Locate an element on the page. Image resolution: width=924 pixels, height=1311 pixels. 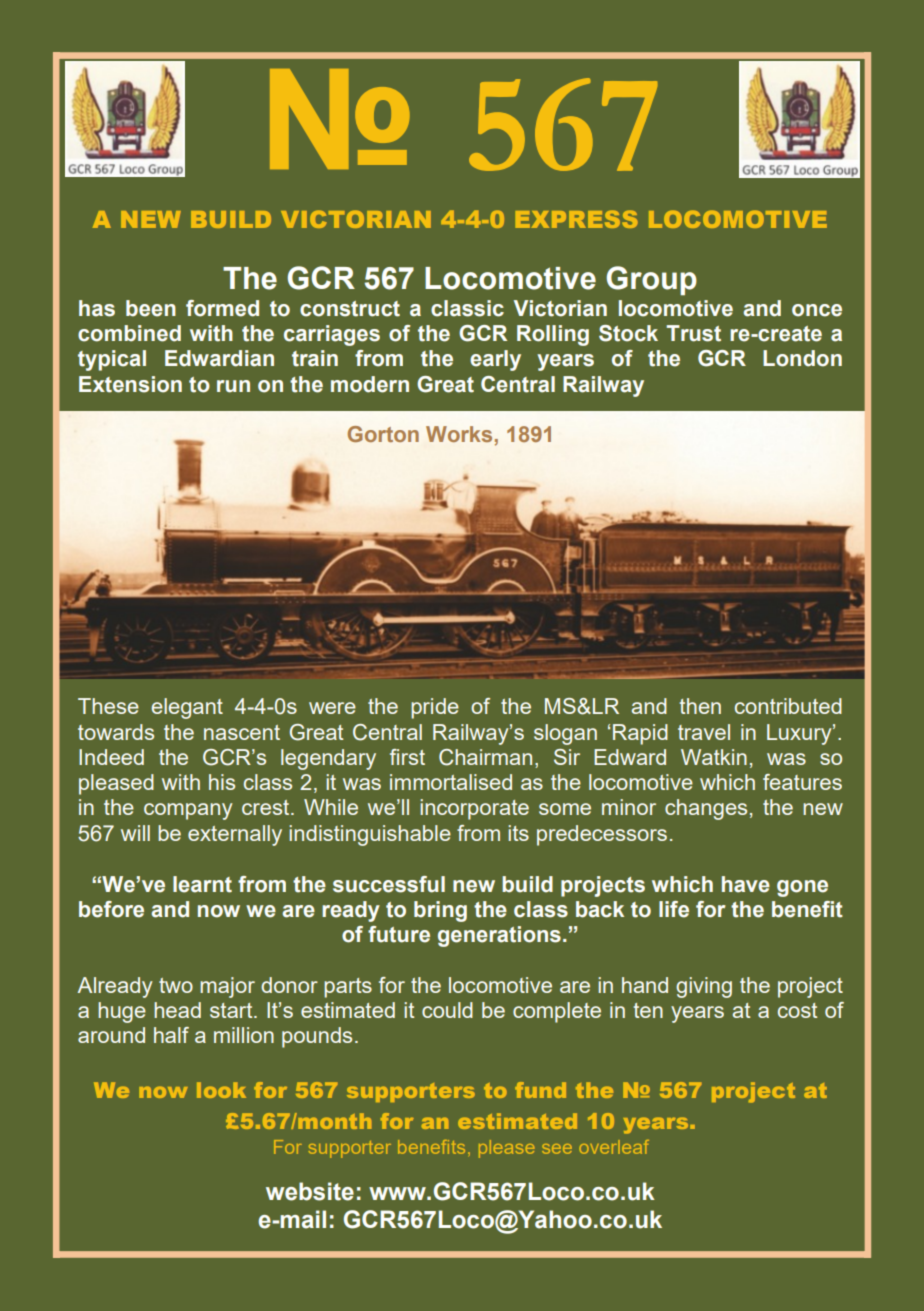
Group is located at coordinates (651, 281).
